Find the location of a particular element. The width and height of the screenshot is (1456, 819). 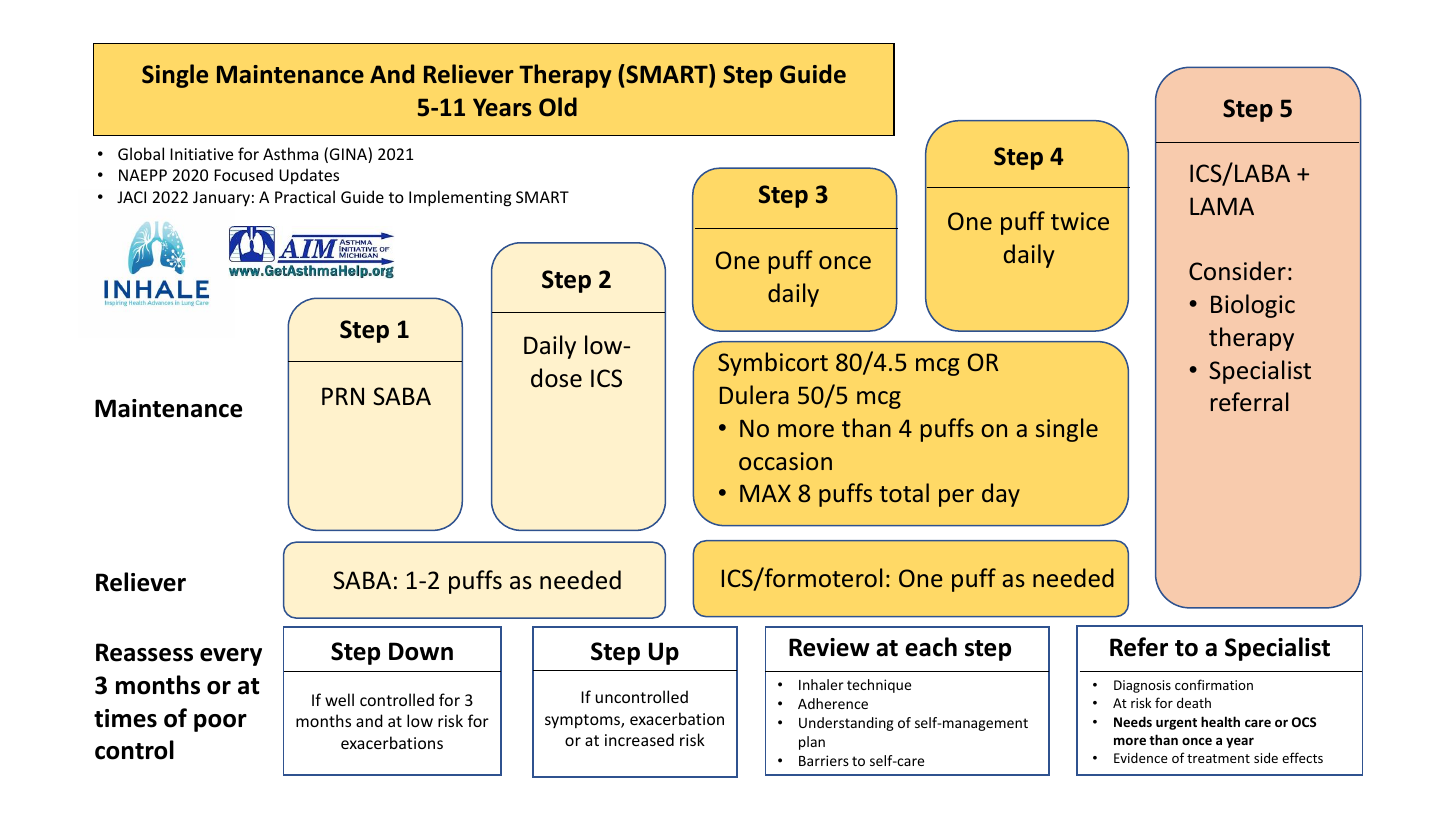

Old is located at coordinates (558, 107).
